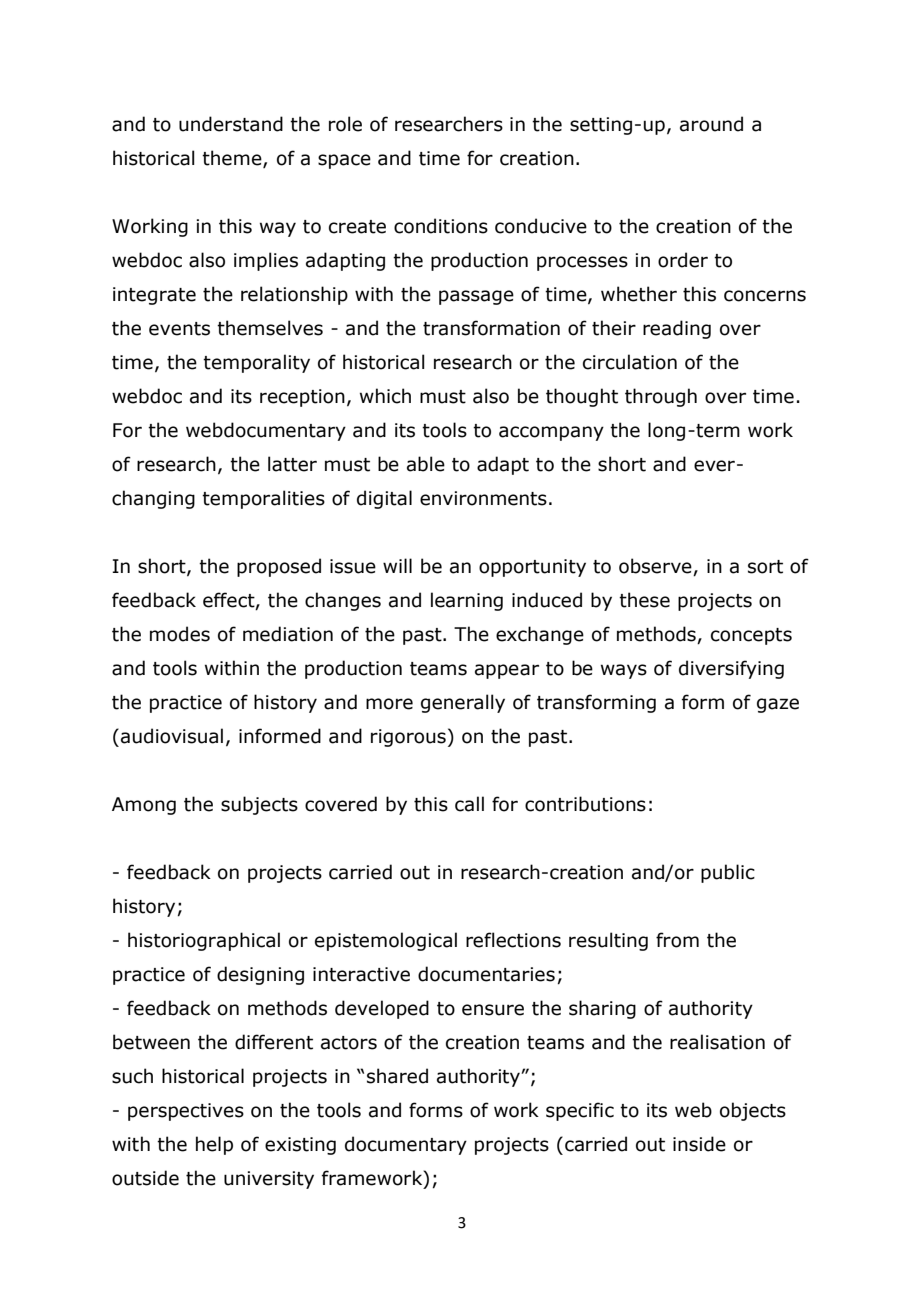  What do you see at coordinates (699, 1144) in the image?
I see `inside` at bounding box center [699, 1144].
